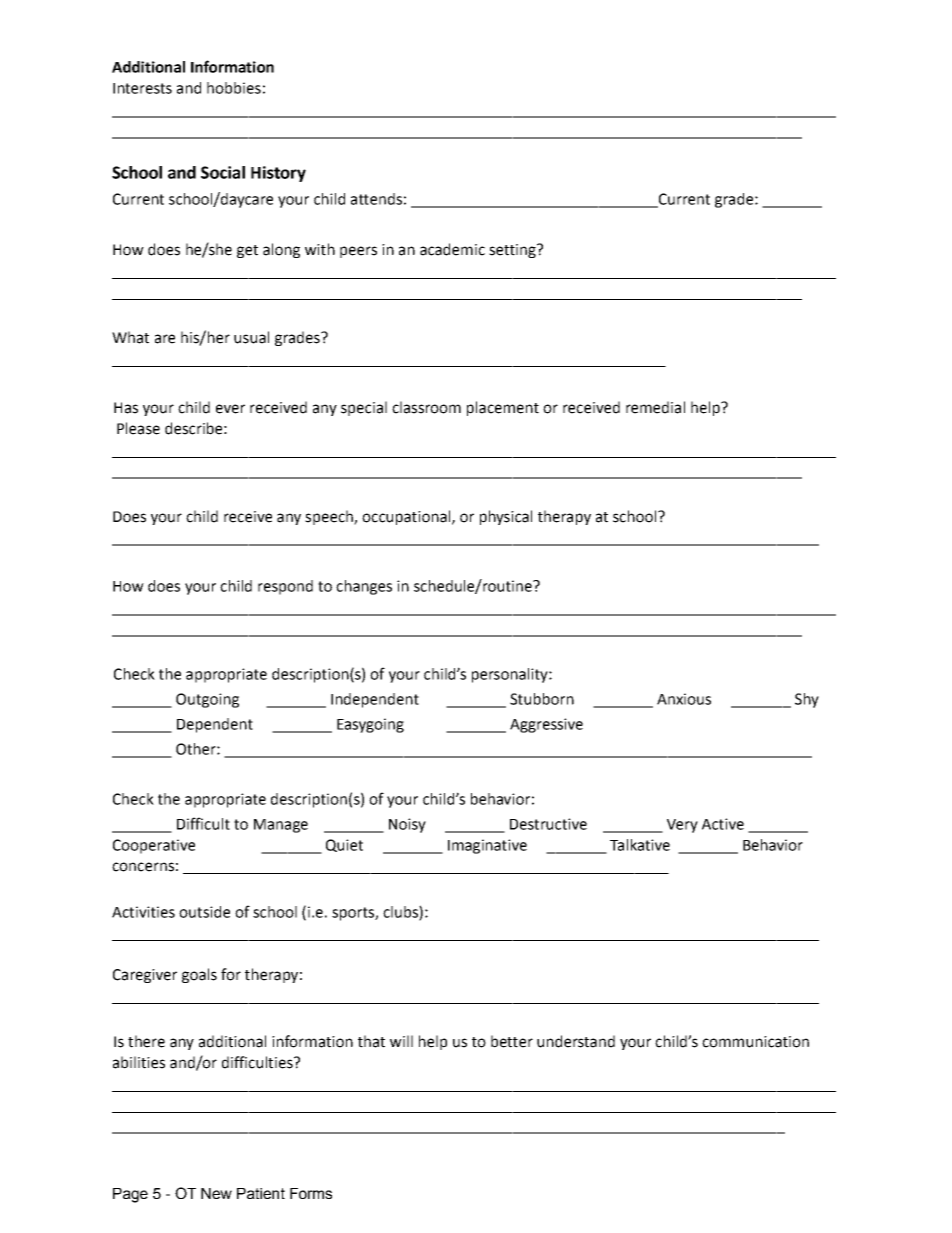  What do you see at coordinates (513, 251) in the document?
I see `setting` at bounding box center [513, 251].
